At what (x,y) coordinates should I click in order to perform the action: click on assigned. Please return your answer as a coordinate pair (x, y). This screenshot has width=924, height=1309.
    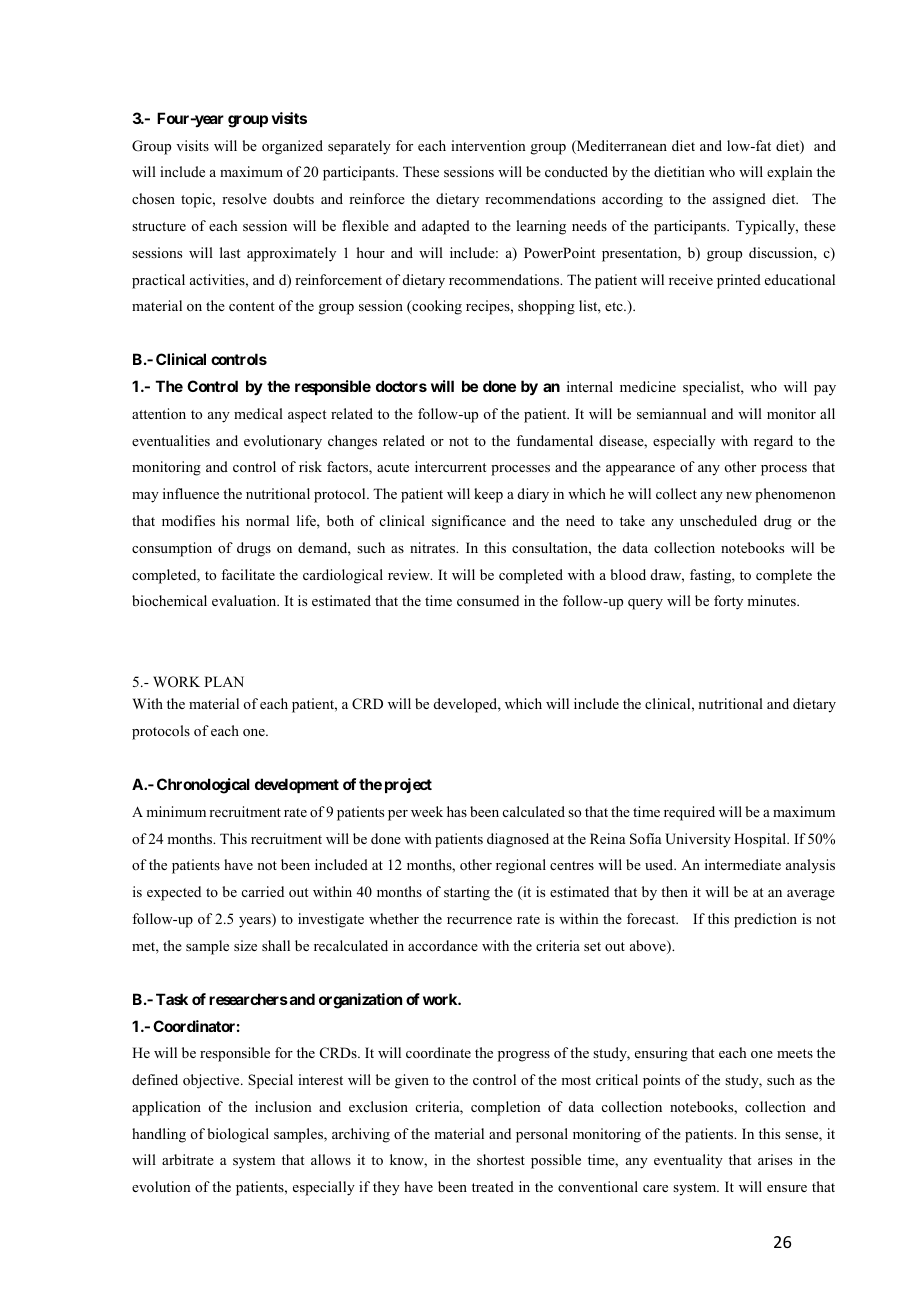
    Looking at the image, I should click on (739, 200).
